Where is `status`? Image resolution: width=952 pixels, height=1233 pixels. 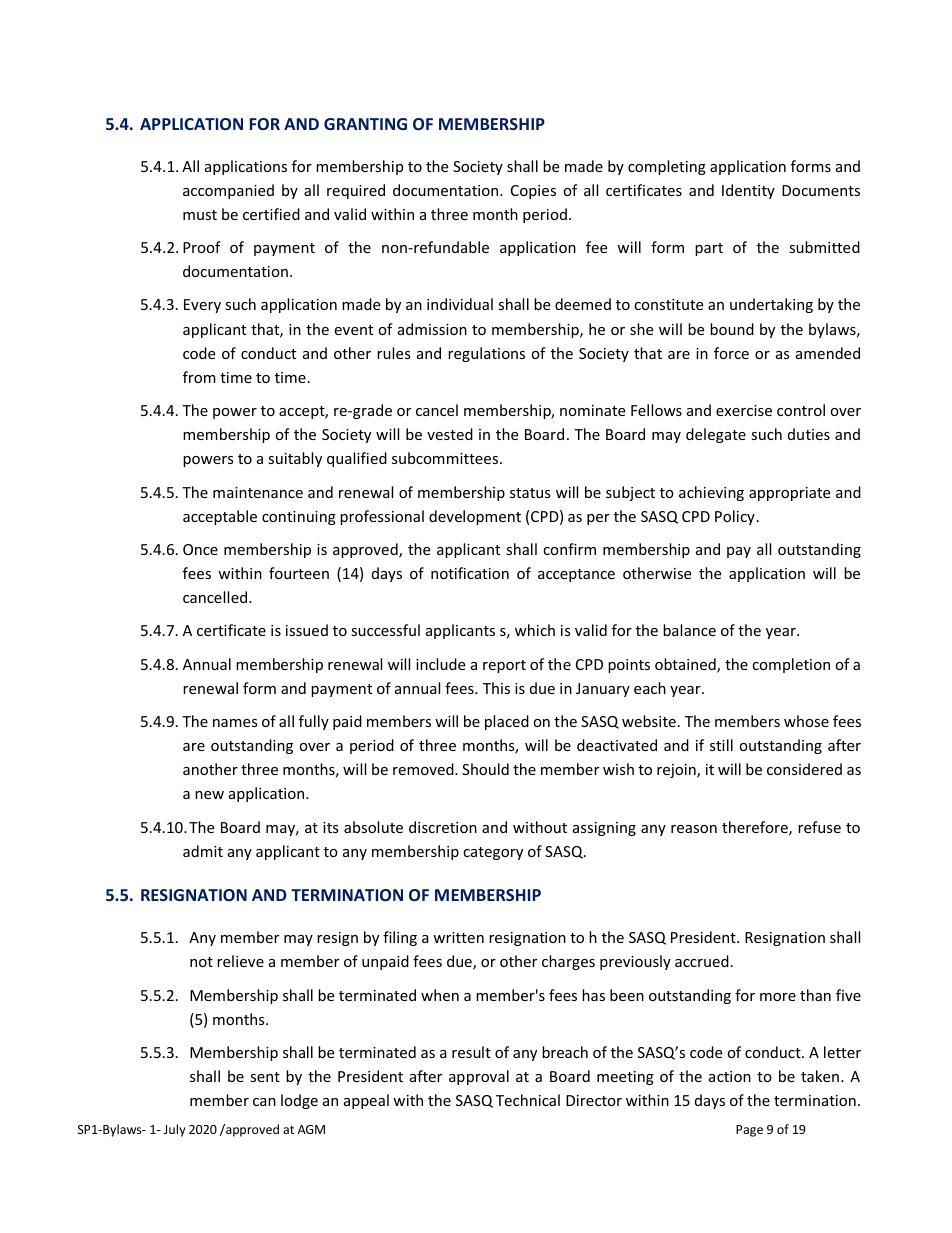 status is located at coordinates (530, 493).
